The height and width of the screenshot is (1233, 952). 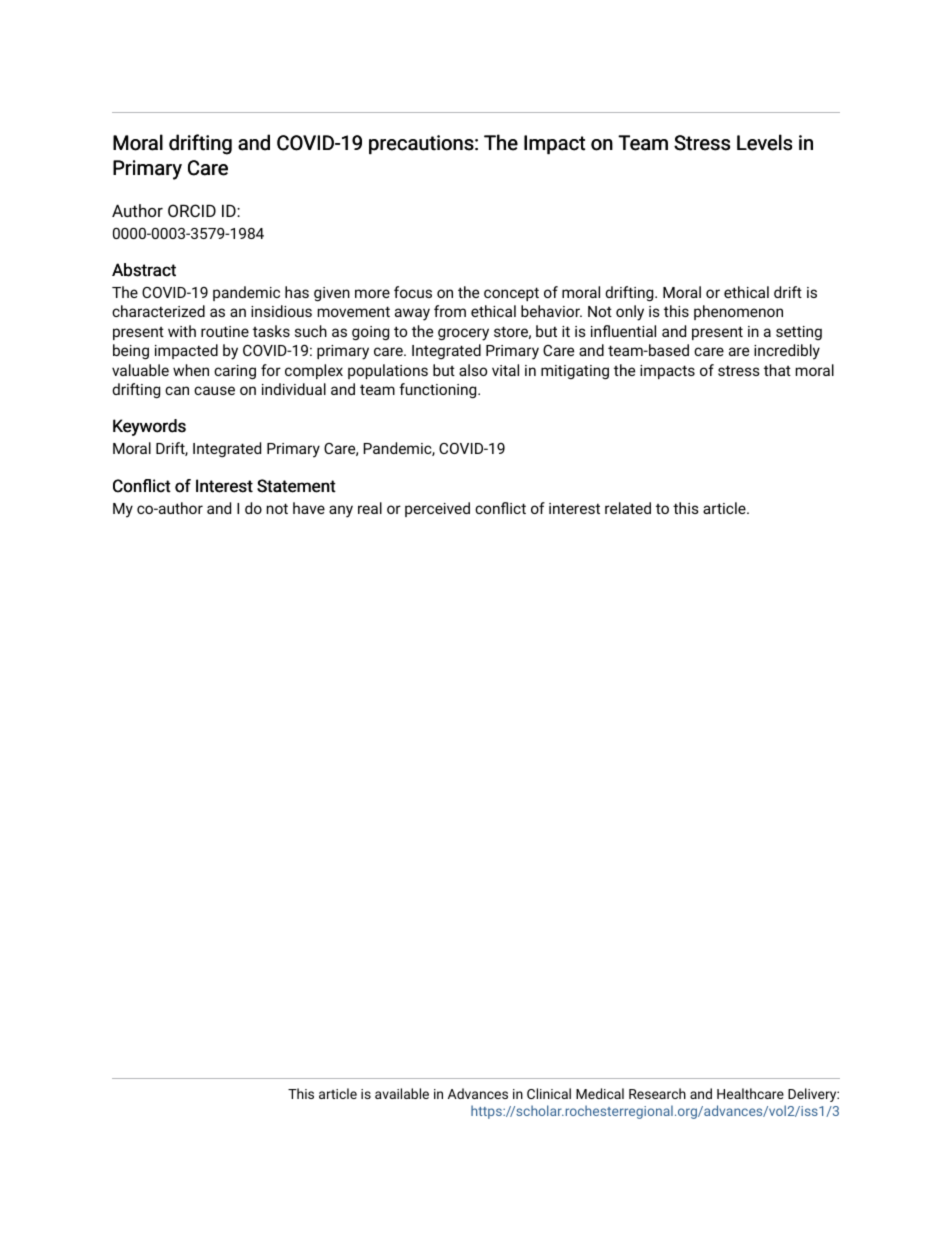 I want to click on related, so click(x=628, y=508).
